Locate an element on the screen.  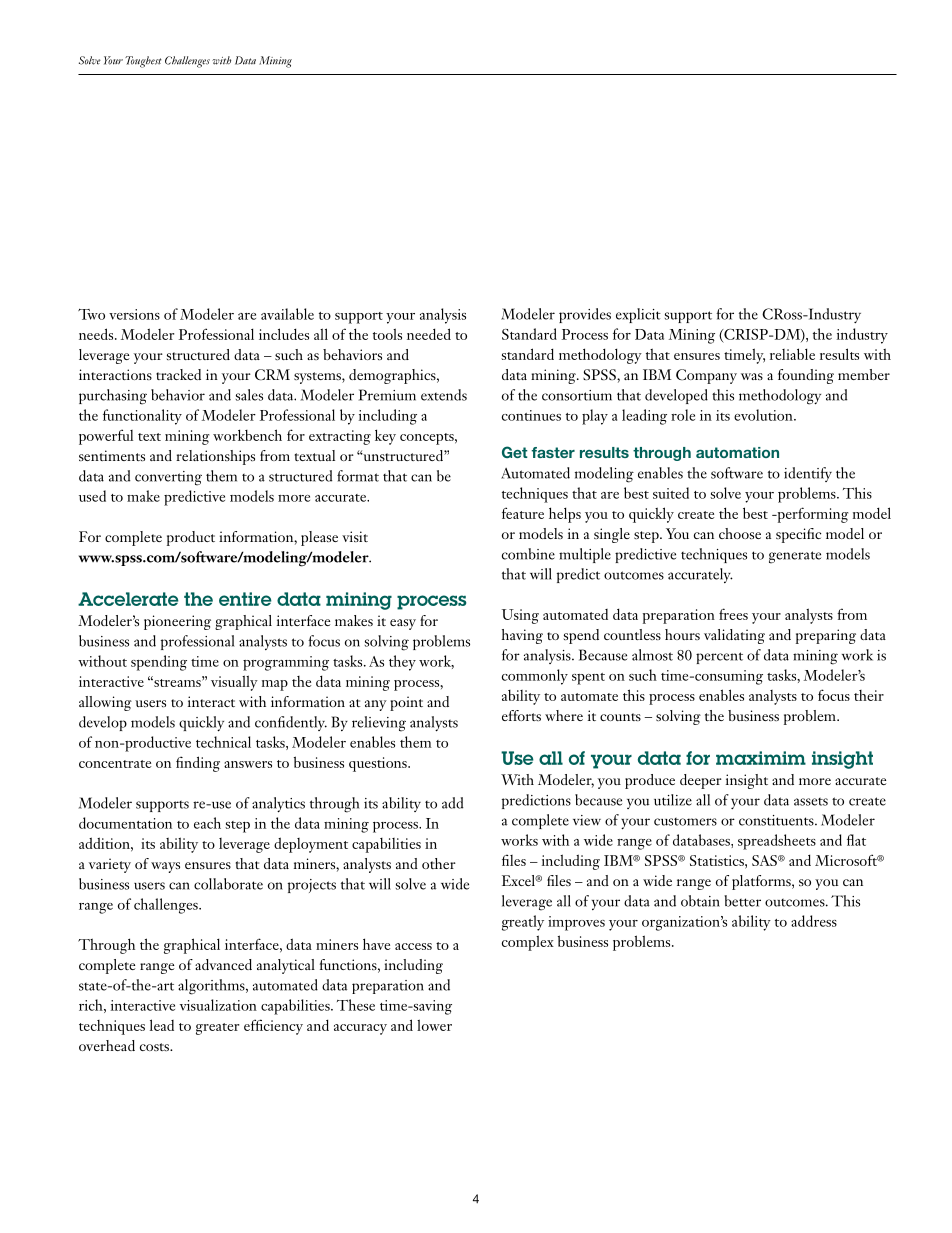
needed is located at coordinates (429, 334).
